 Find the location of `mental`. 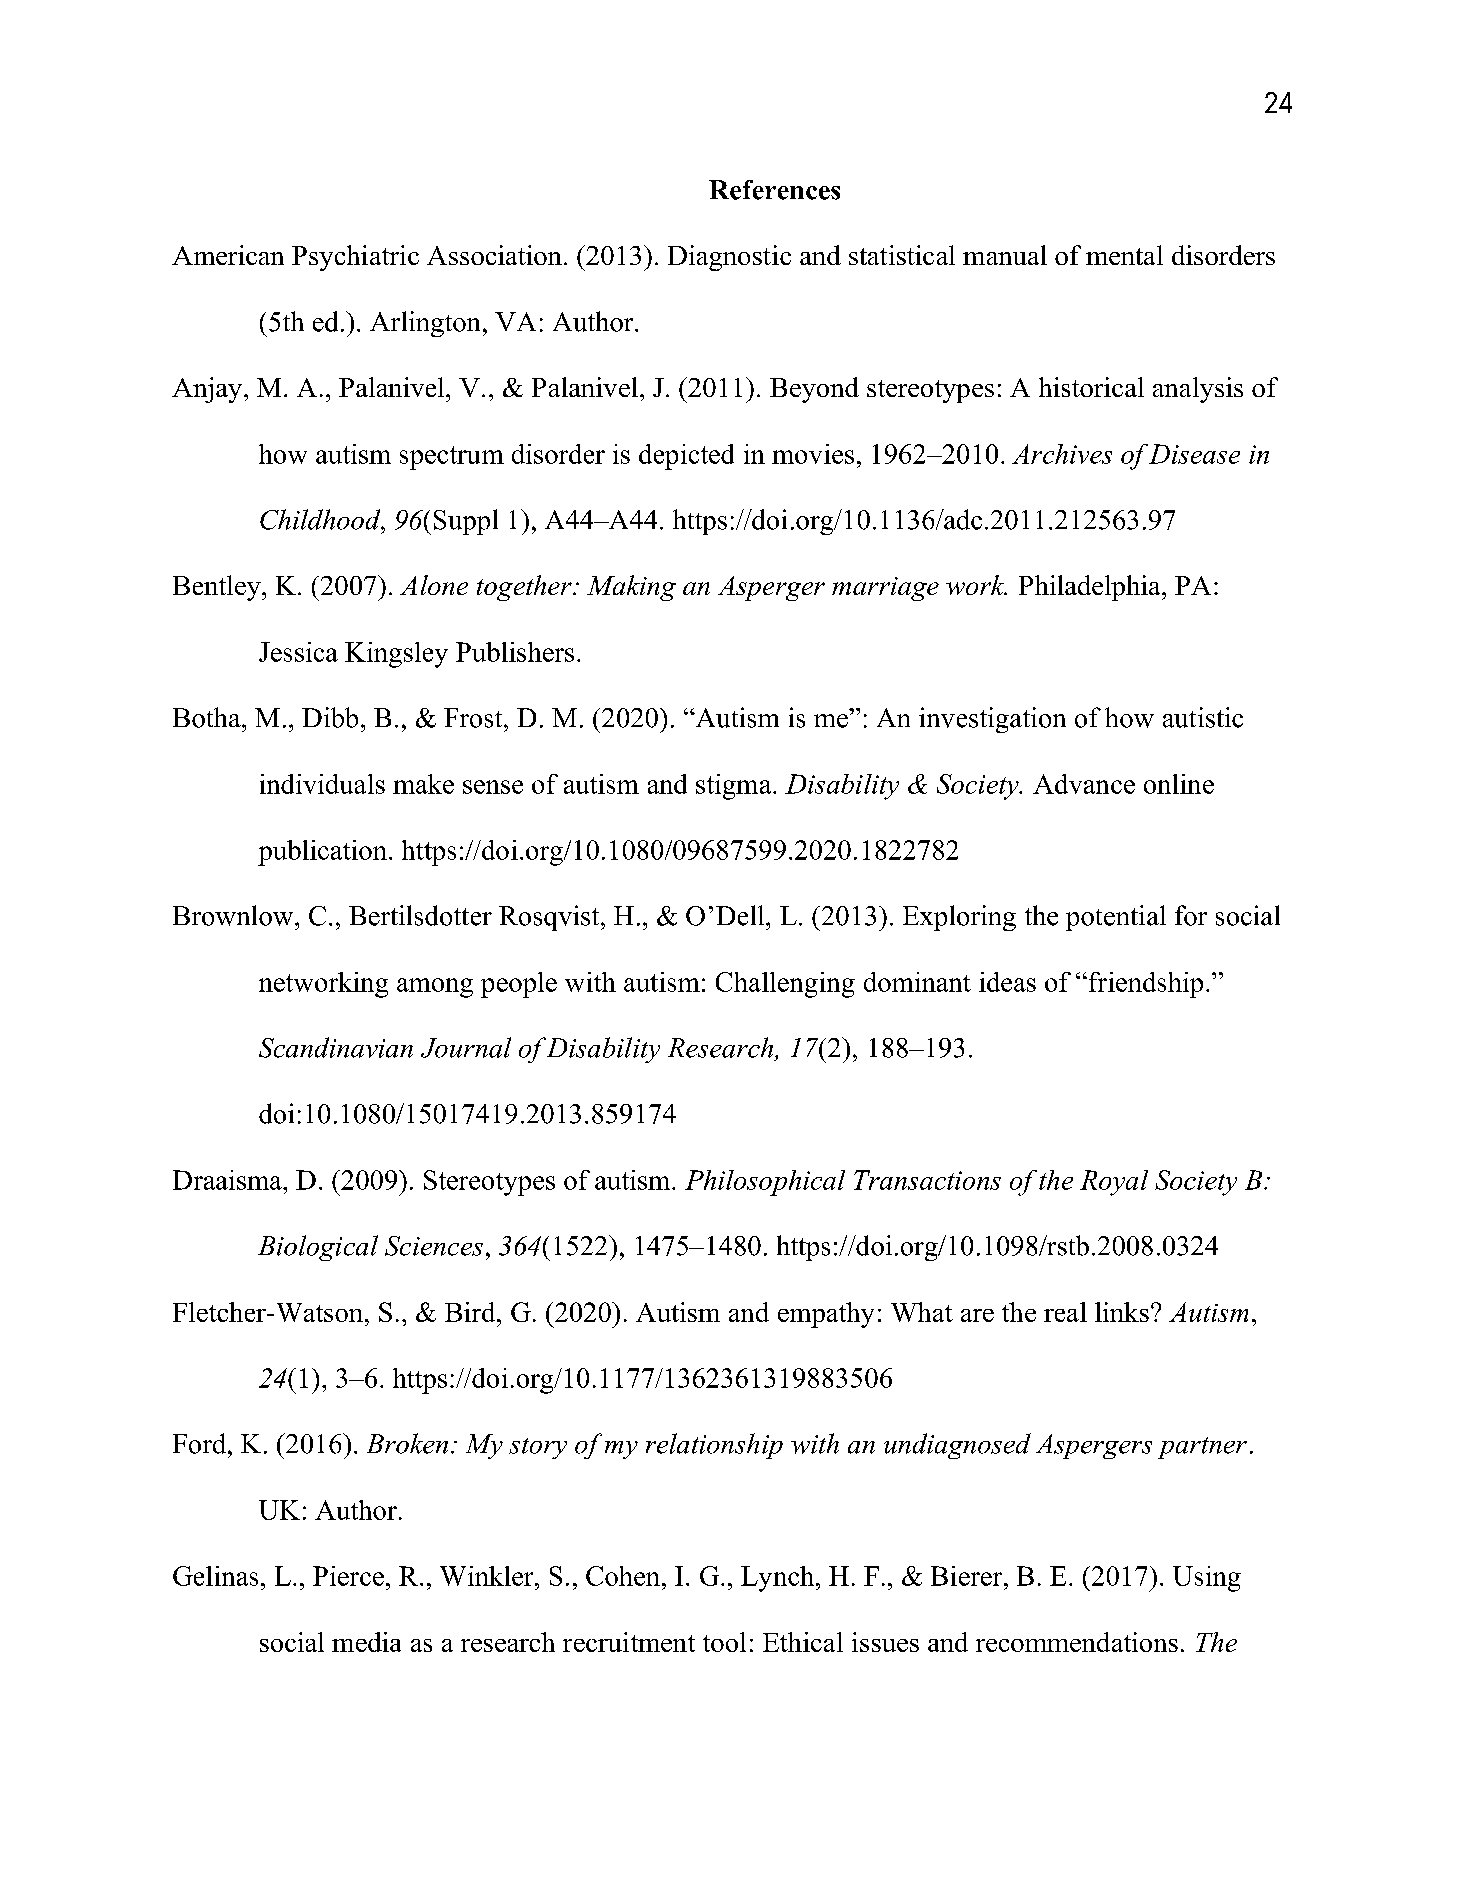

mental is located at coordinates (1124, 255).
